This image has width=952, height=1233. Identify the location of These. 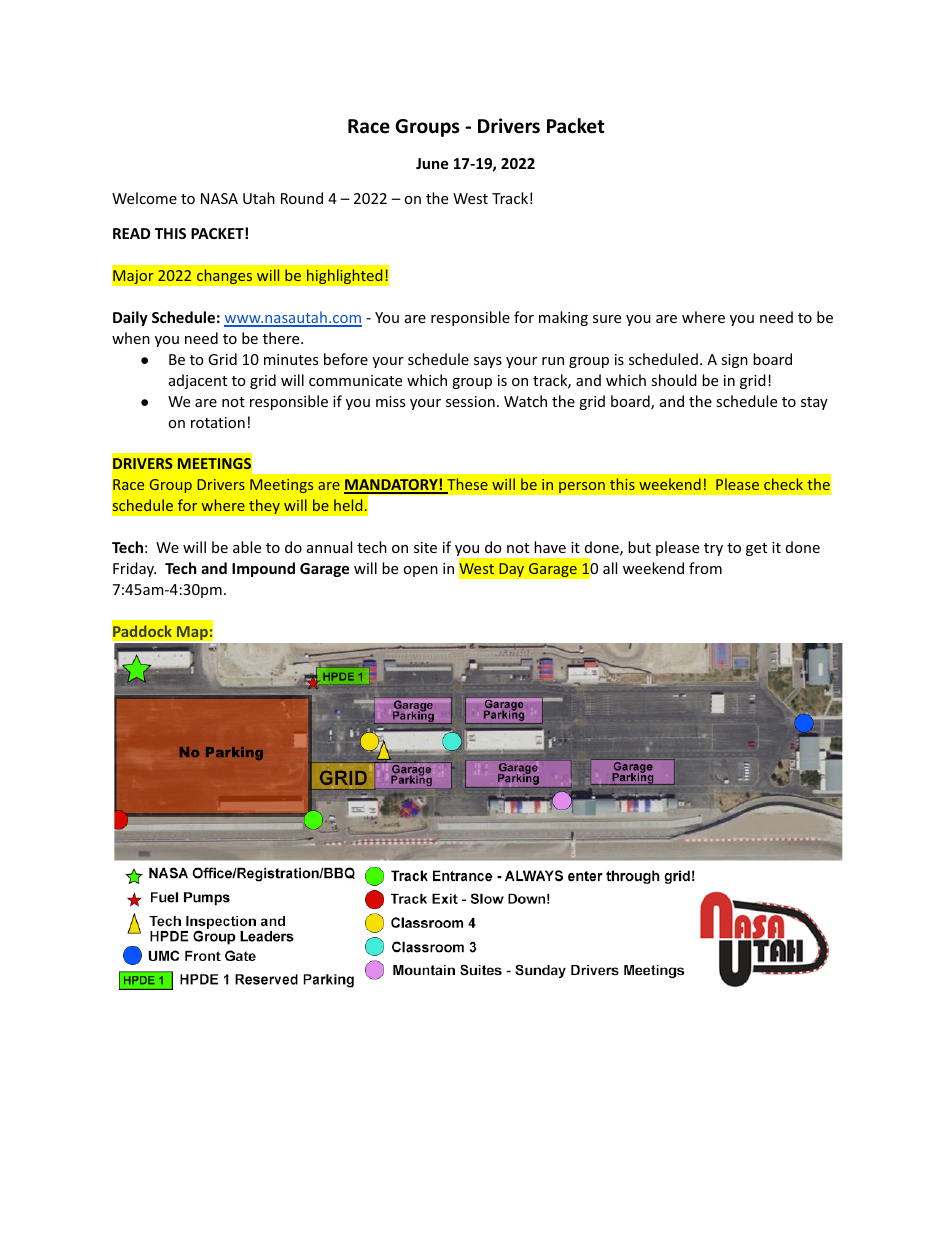
(466, 485).
